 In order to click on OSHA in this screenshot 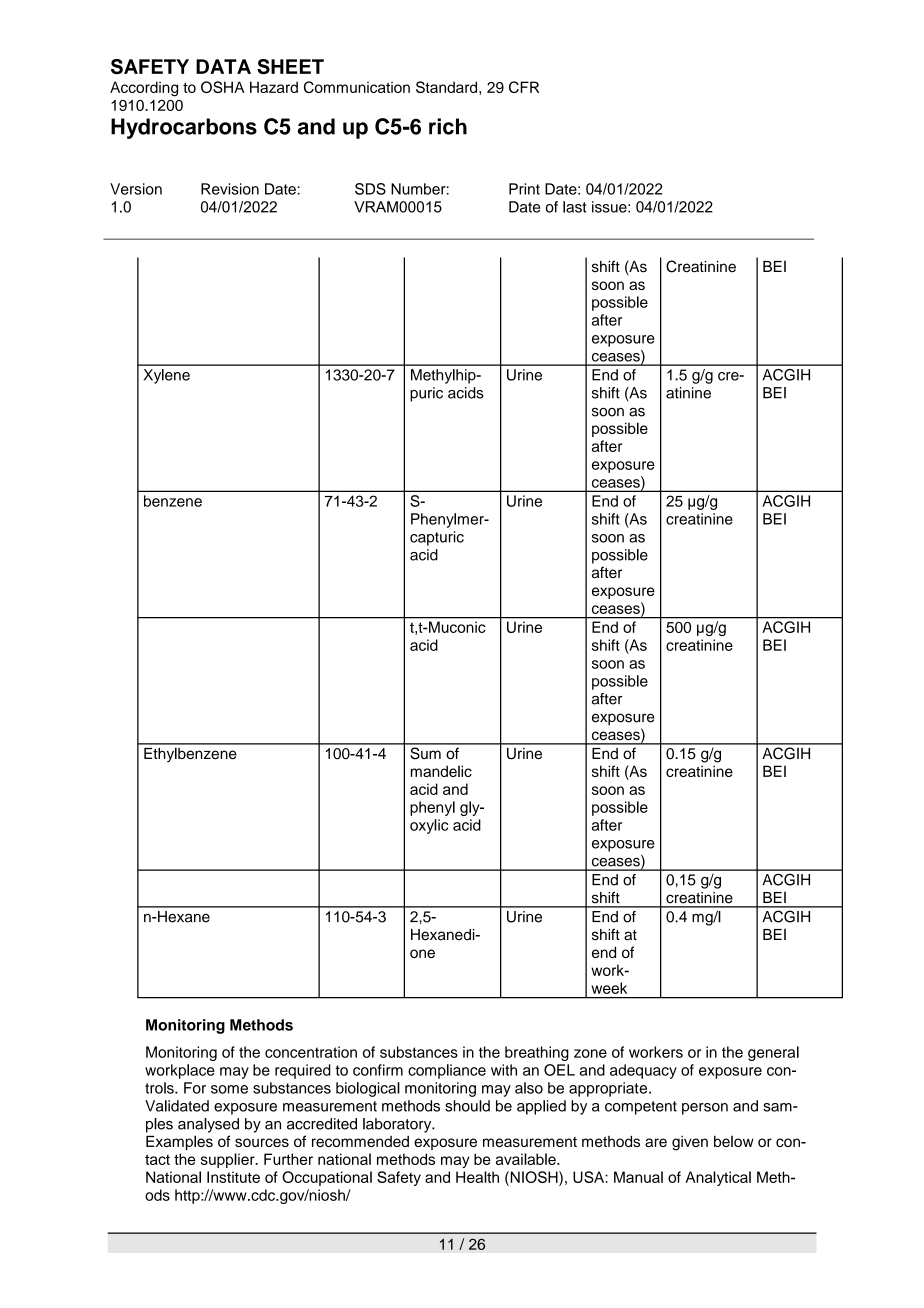, I will do `click(222, 87)`.
